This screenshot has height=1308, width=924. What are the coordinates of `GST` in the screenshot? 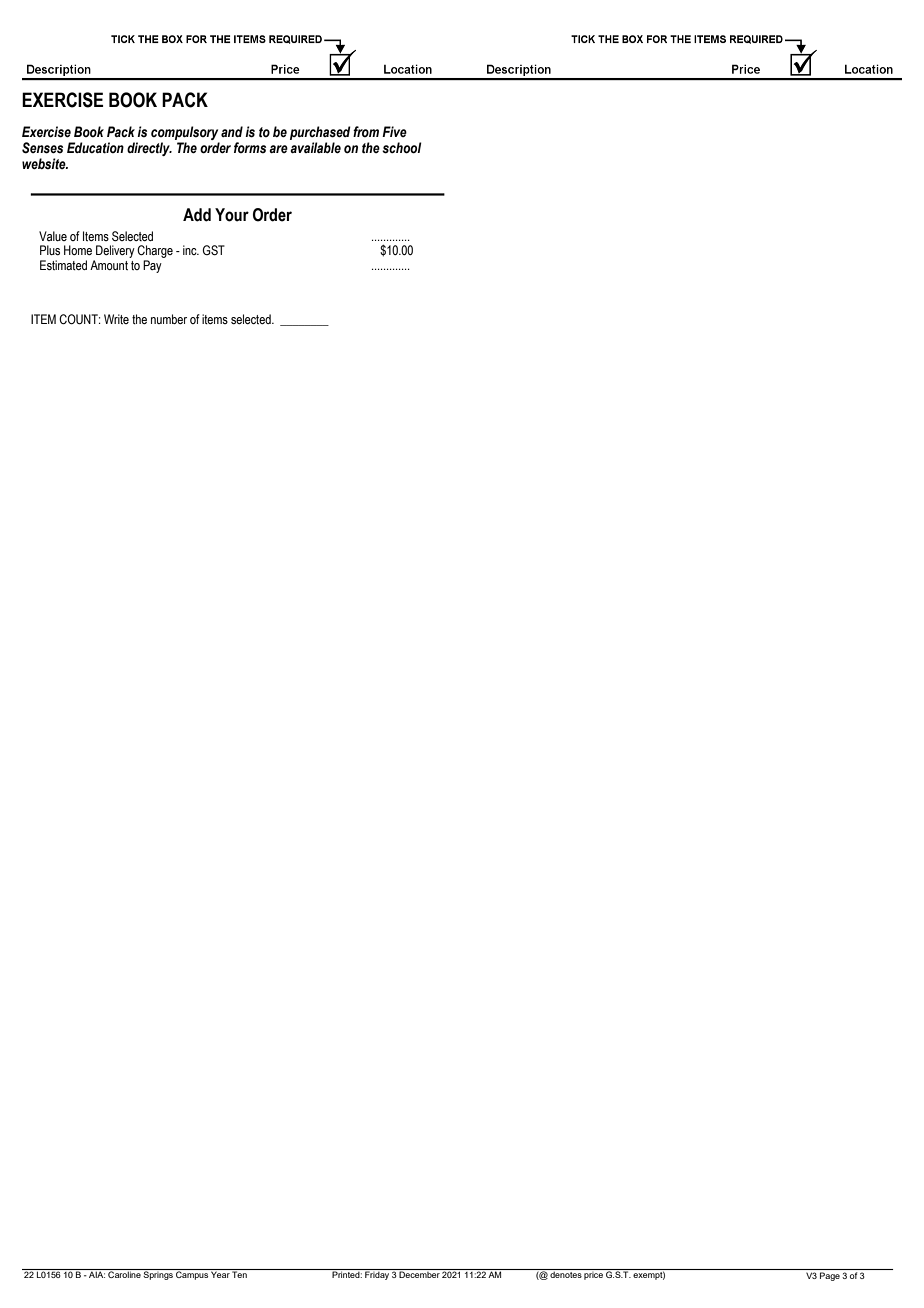 It's located at (214, 250).
